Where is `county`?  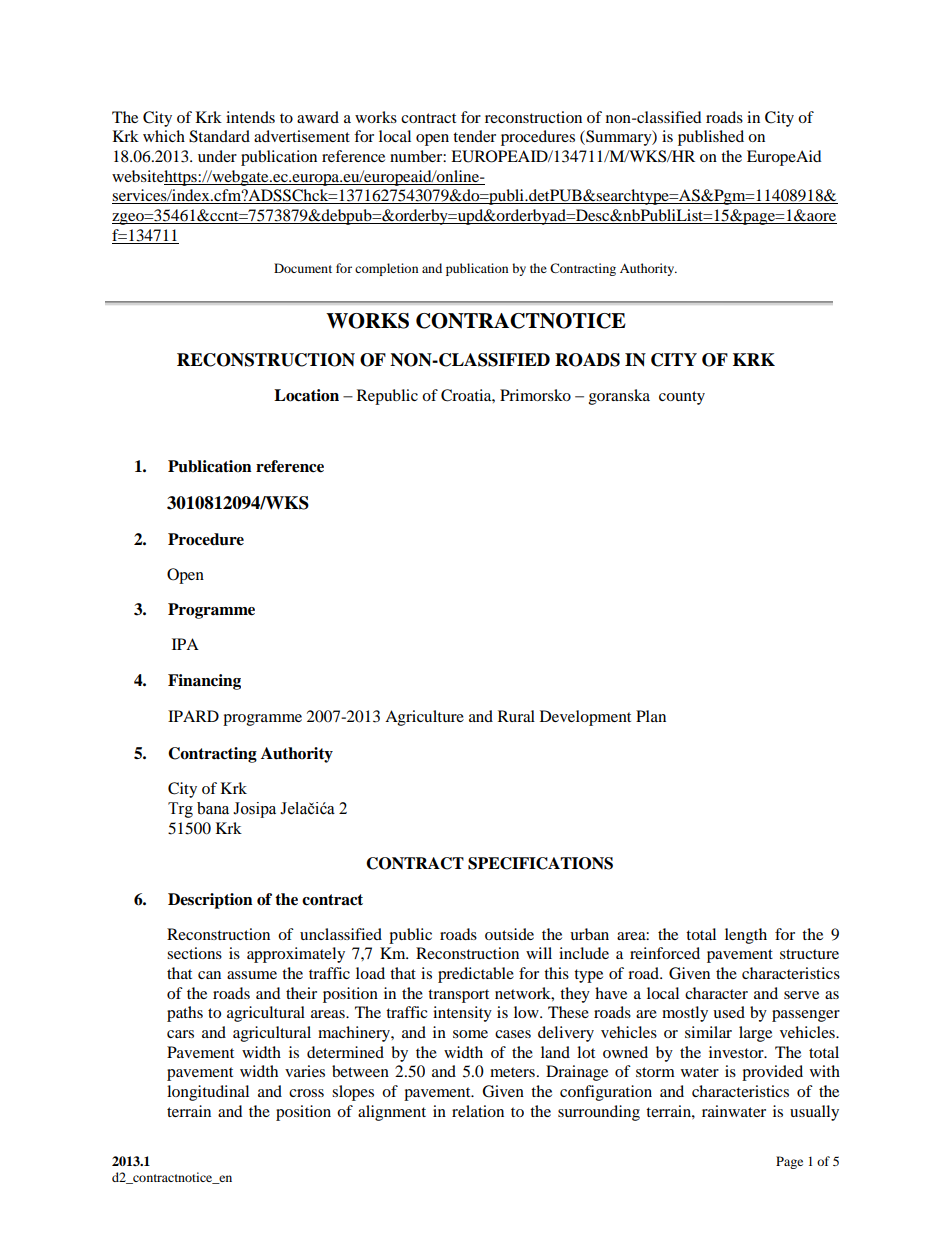 county is located at coordinates (682, 398).
